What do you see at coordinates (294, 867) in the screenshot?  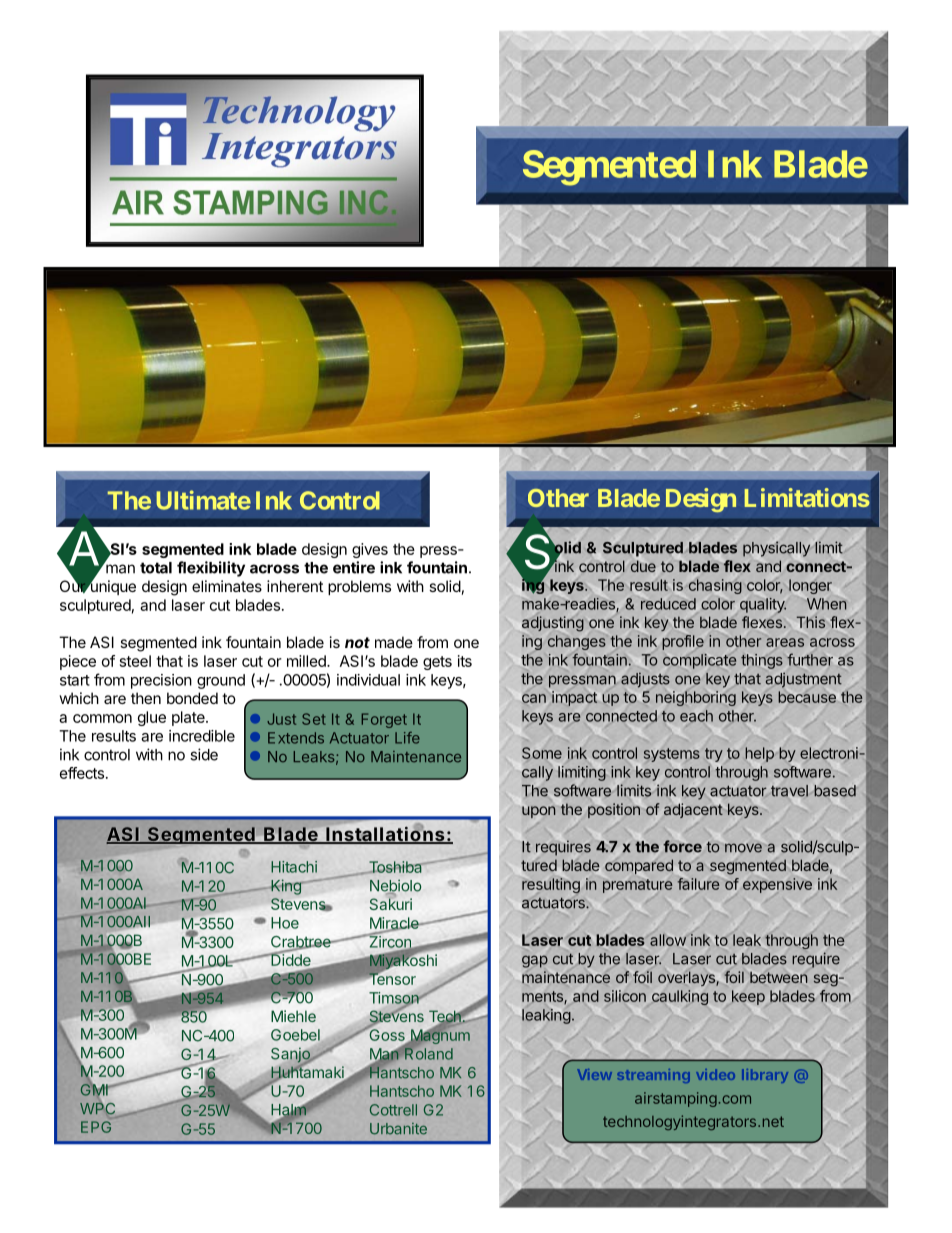 I see `Hitachi` at bounding box center [294, 867].
